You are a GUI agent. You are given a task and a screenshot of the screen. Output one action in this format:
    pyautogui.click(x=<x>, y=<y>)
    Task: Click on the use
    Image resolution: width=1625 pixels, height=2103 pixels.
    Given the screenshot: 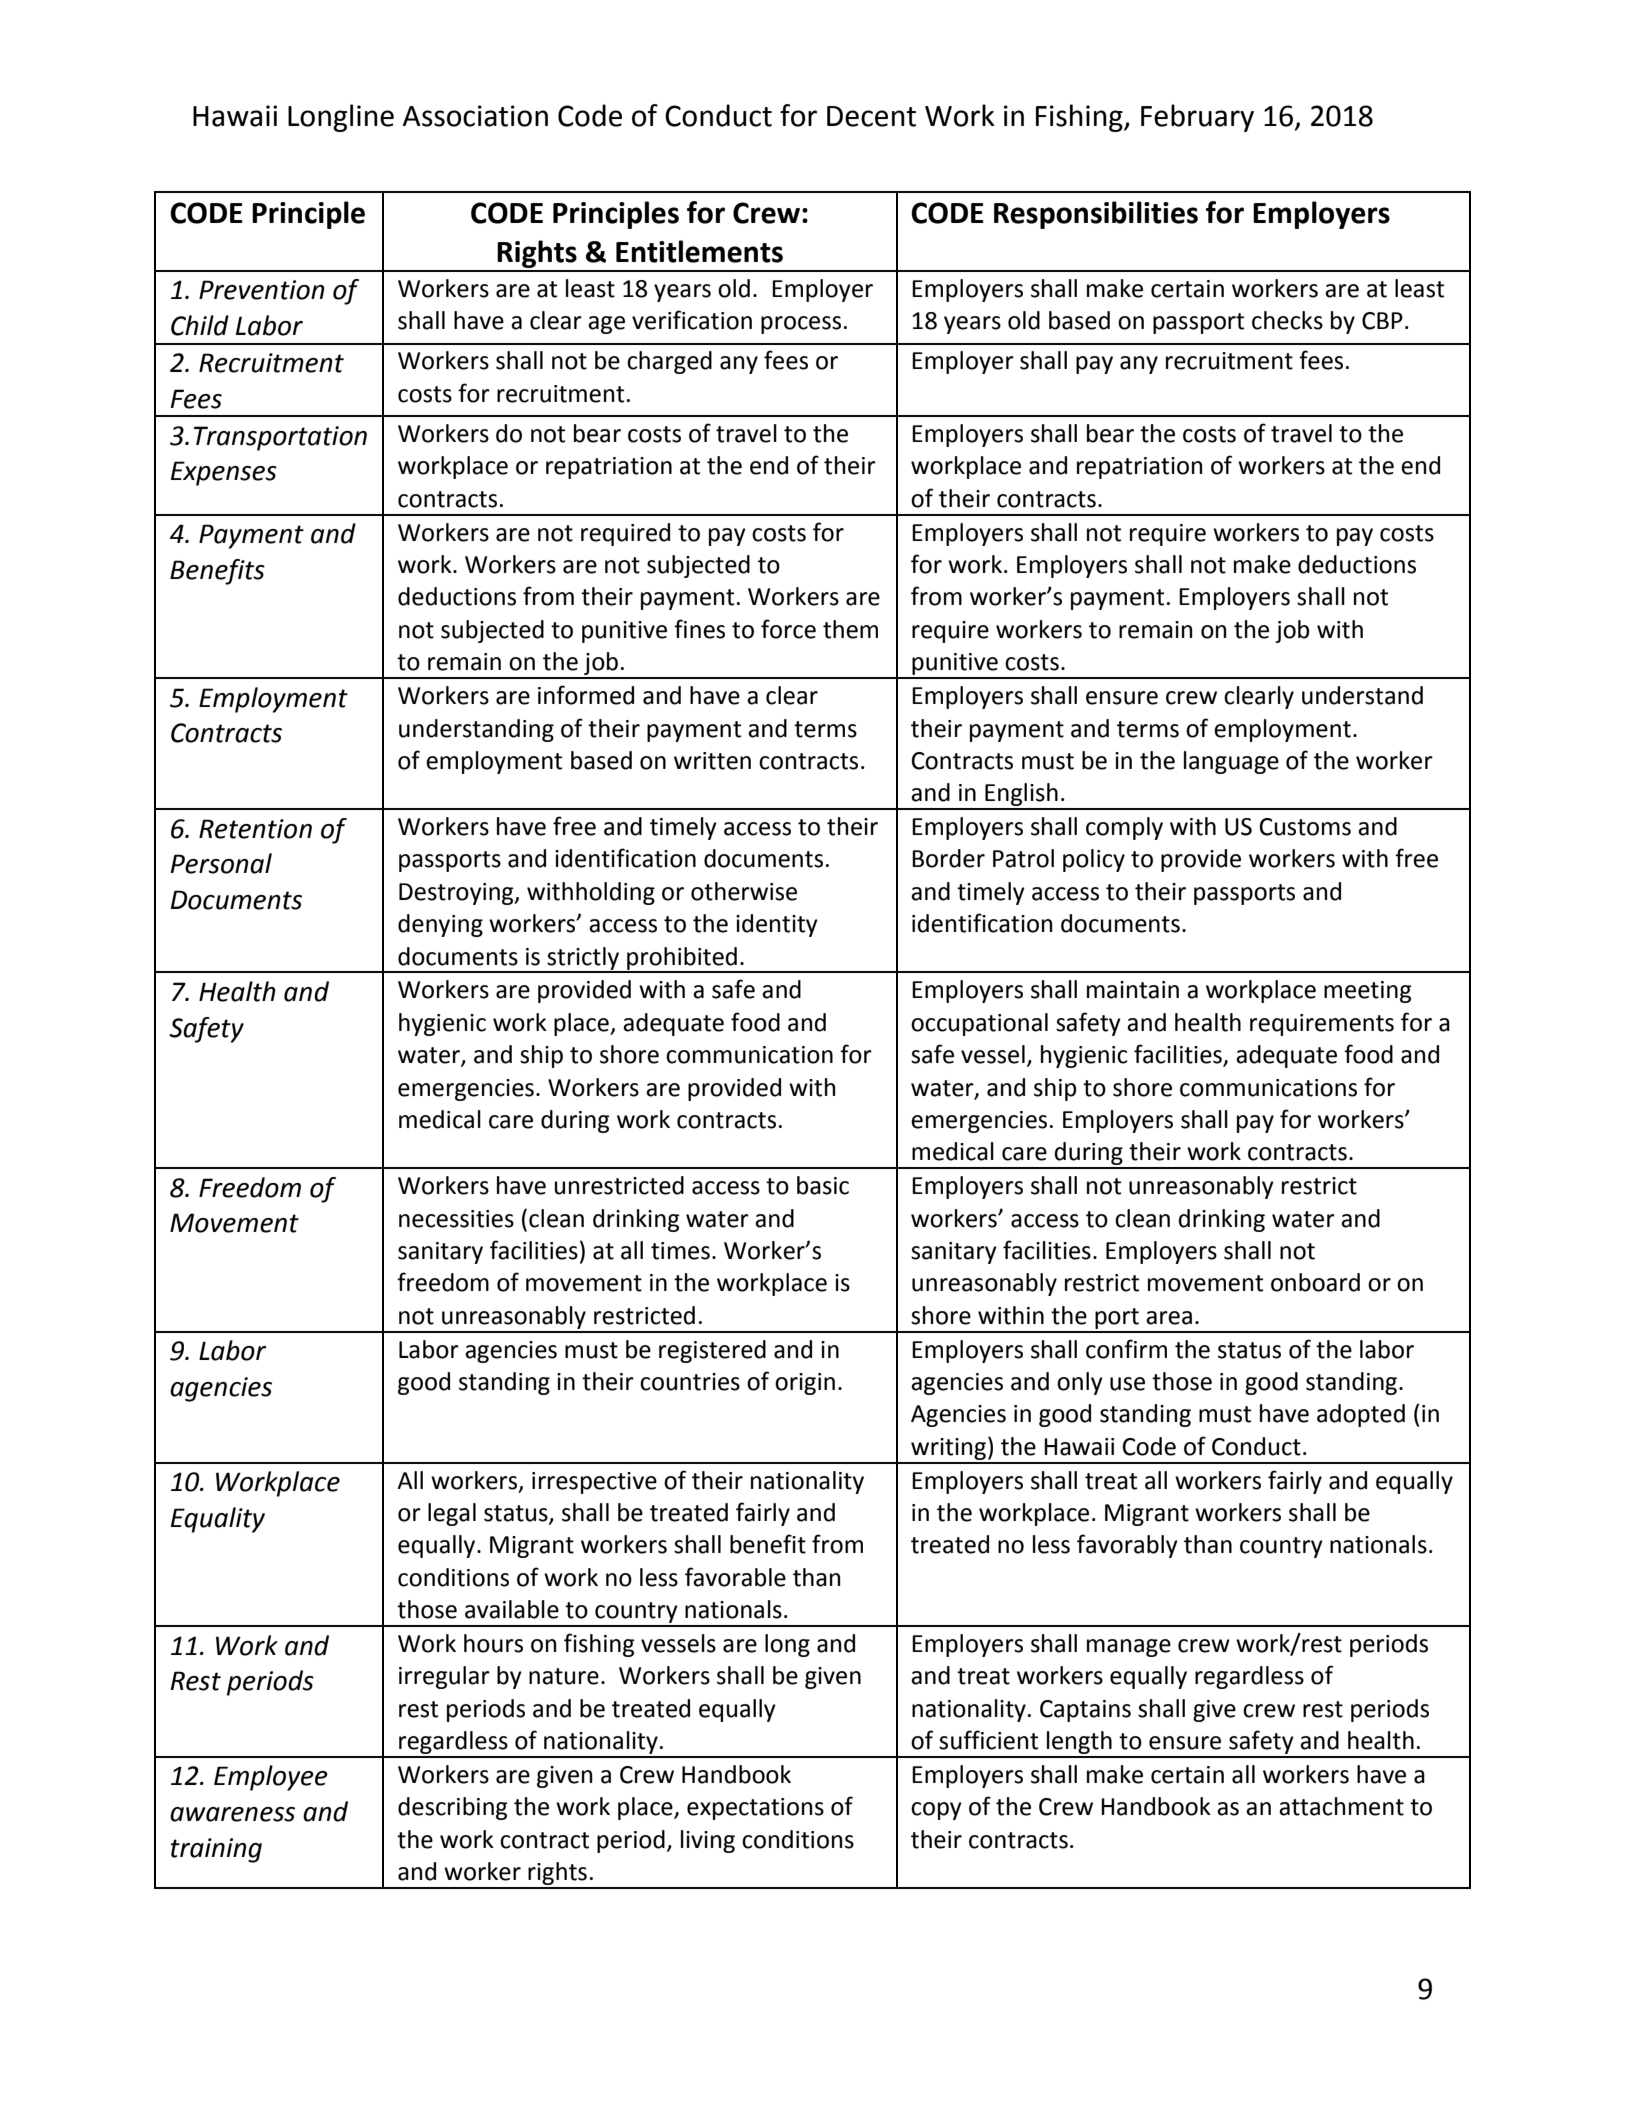 What is the action you would take?
    pyautogui.click(x=1127, y=1384)
